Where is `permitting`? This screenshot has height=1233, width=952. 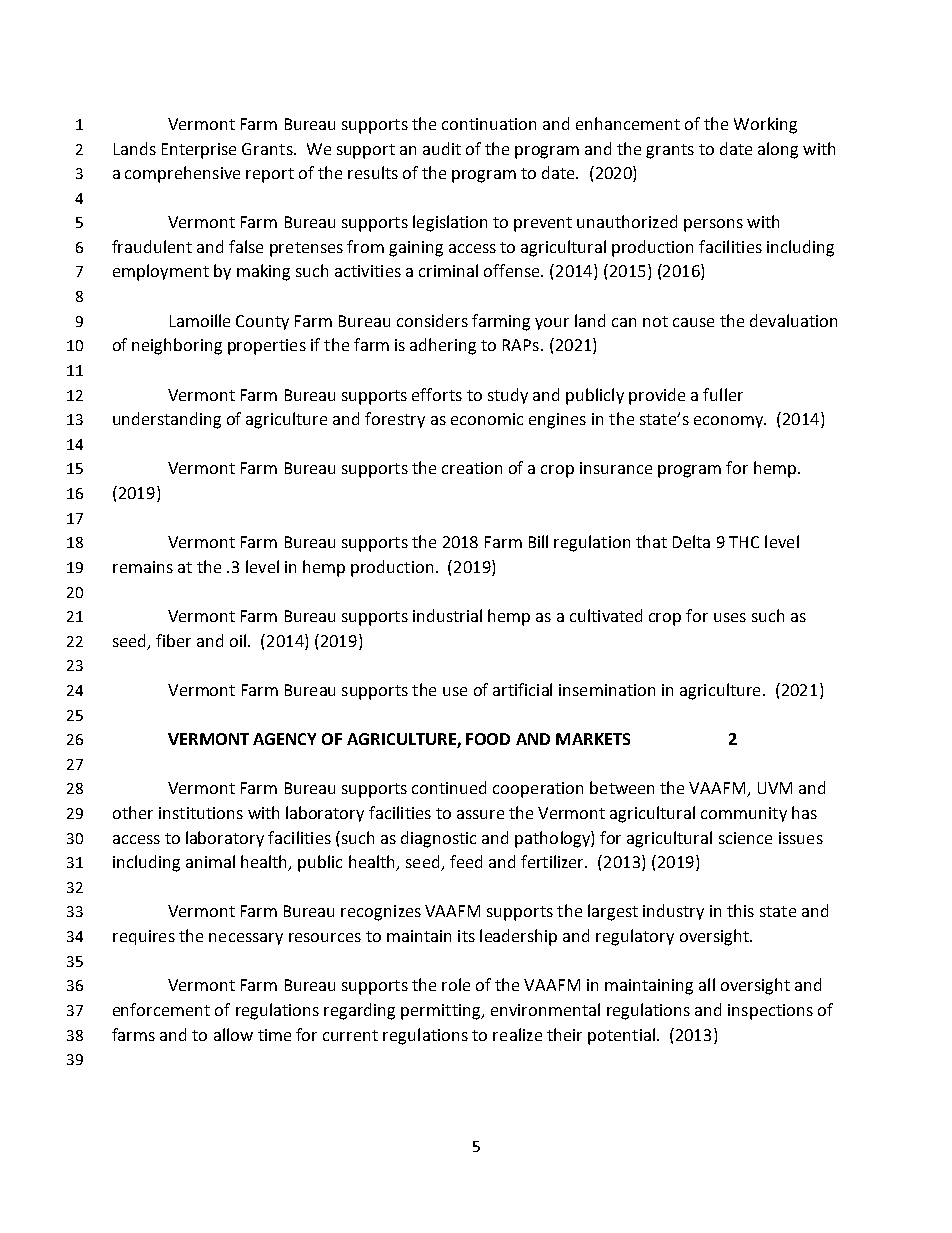 permitting is located at coordinates (442, 1012).
